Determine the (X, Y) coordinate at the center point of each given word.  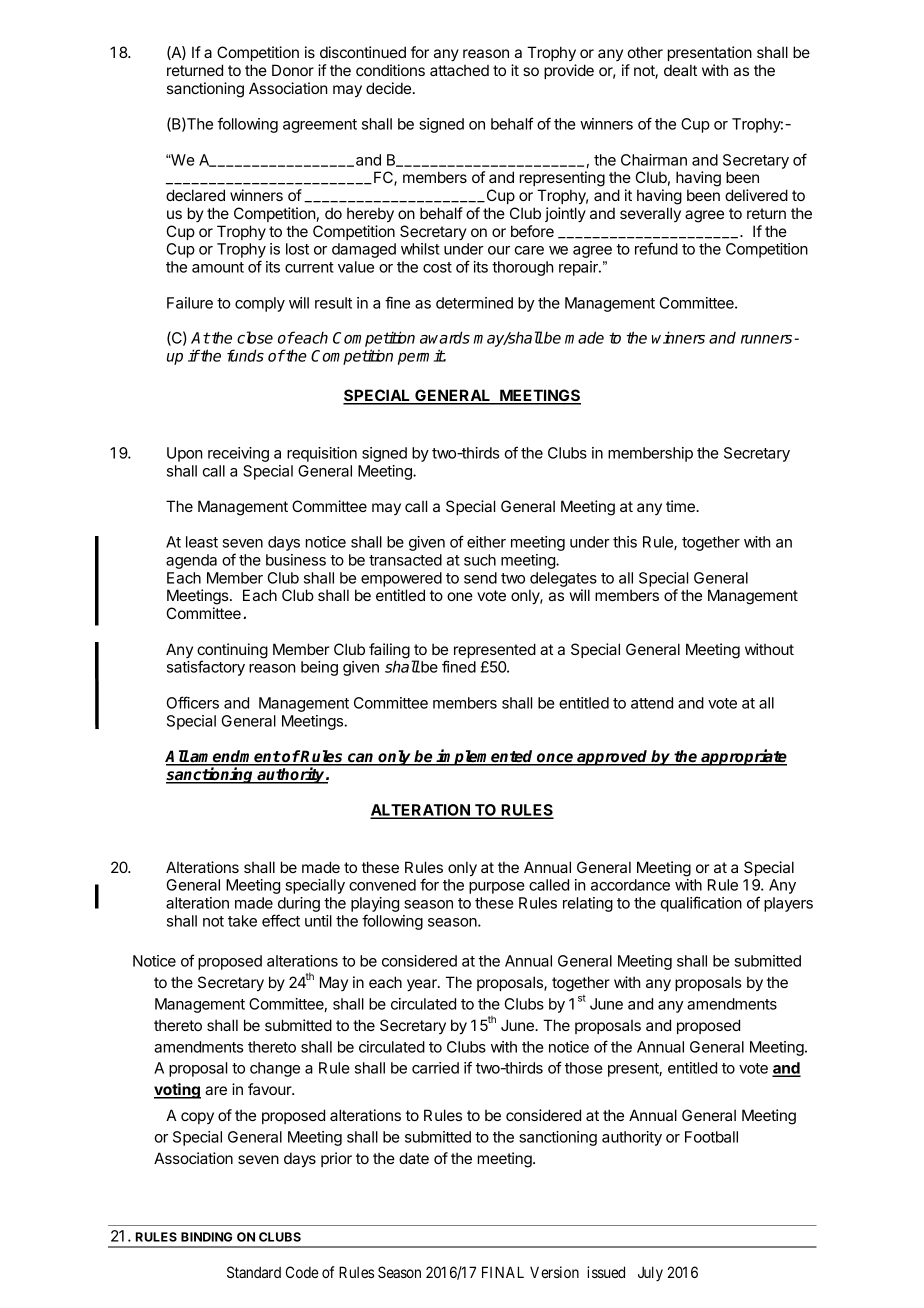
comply (260, 304)
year (423, 985)
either (486, 542)
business (296, 560)
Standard (254, 1272)
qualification (701, 904)
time (681, 506)
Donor (293, 70)
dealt (680, 70)
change (275, 1069)
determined (474, 303)
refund (656, 248)
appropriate (743, 757)
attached (459, 70)
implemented (485, 757)
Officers (193, 702)
